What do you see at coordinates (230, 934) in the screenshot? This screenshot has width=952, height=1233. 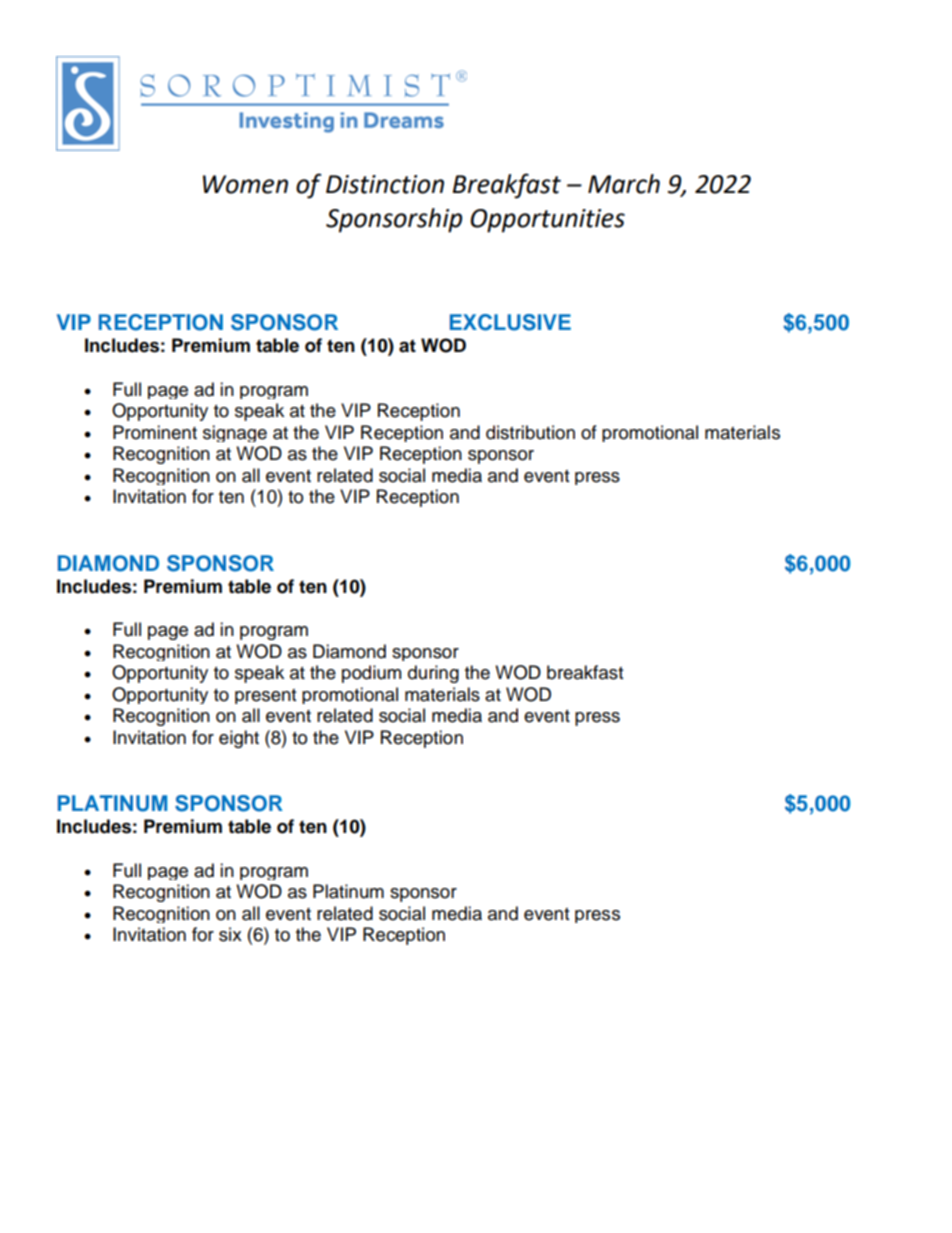 I see `six` at bounding box center [230, 934].
